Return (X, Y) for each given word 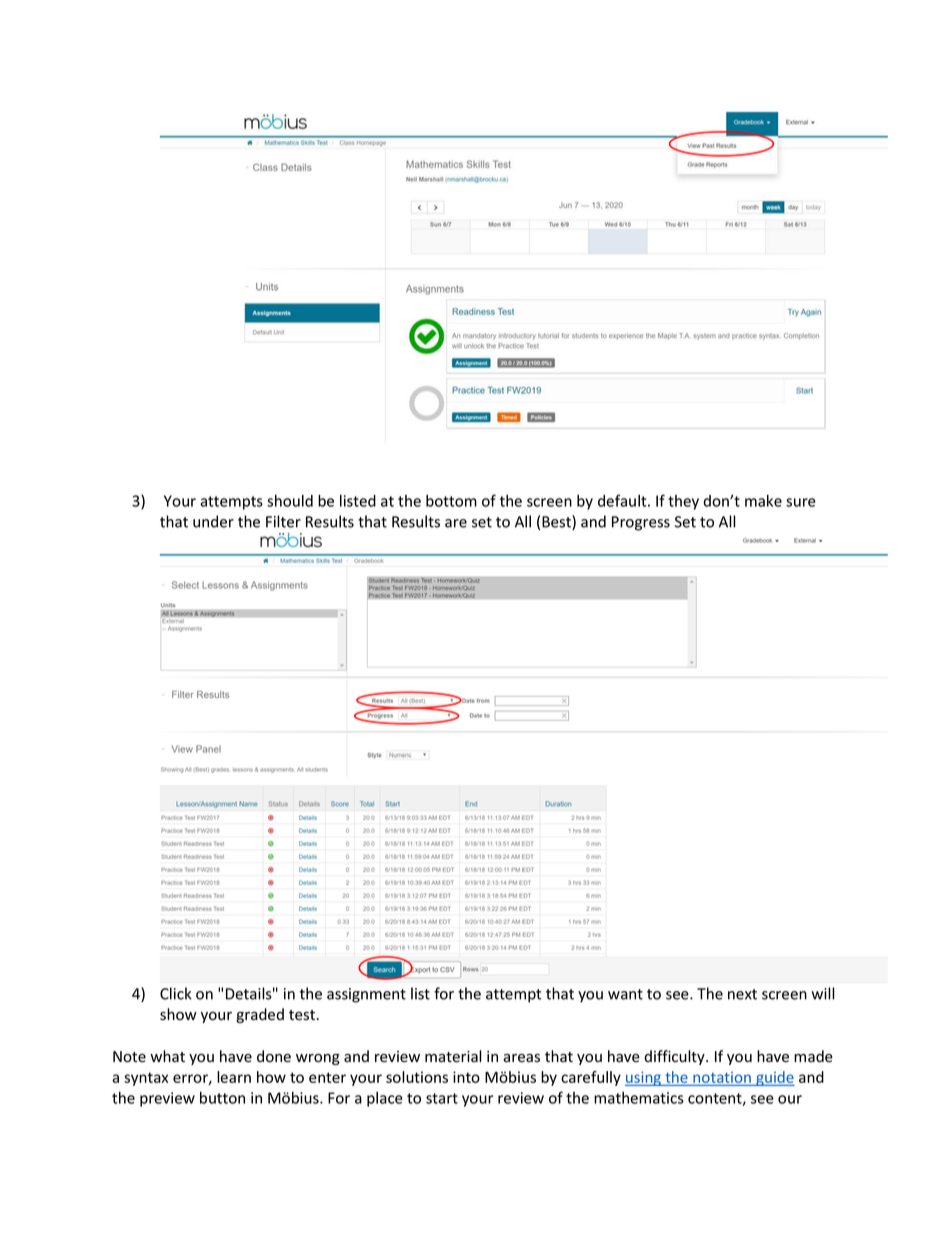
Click (176, 993)
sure (801, 502)
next (742, 994)
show (178, 1014)
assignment (366, 995)
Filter (283, 521)
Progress (641, 523)
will (823, 993)
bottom (451, 501)
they (683, 502)
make (763, 501)
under (213, 521)
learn (234, 1077)
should (290, 501)
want (625, 994)
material (453, 1056)
